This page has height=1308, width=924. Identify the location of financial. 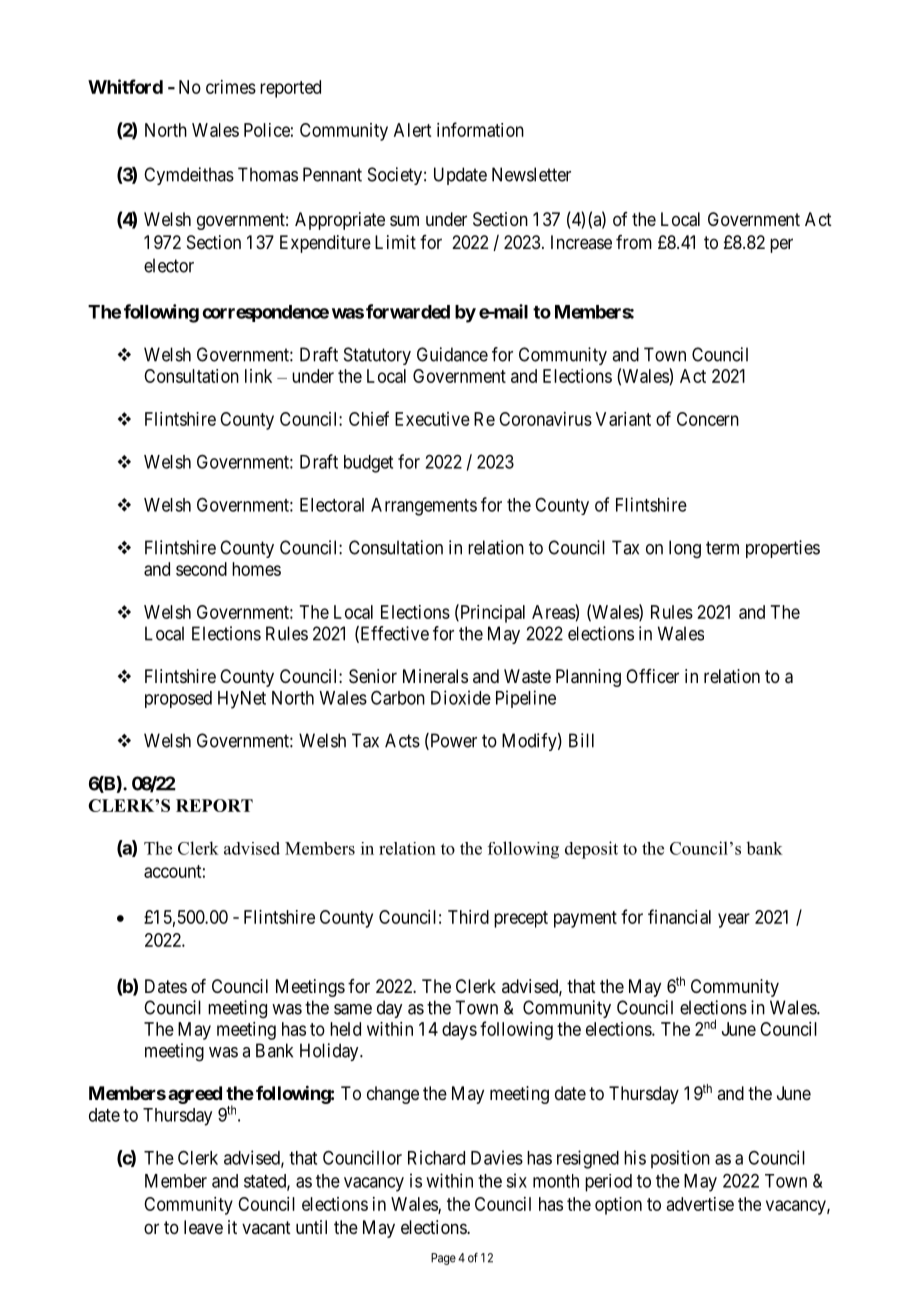
(679, 916).
